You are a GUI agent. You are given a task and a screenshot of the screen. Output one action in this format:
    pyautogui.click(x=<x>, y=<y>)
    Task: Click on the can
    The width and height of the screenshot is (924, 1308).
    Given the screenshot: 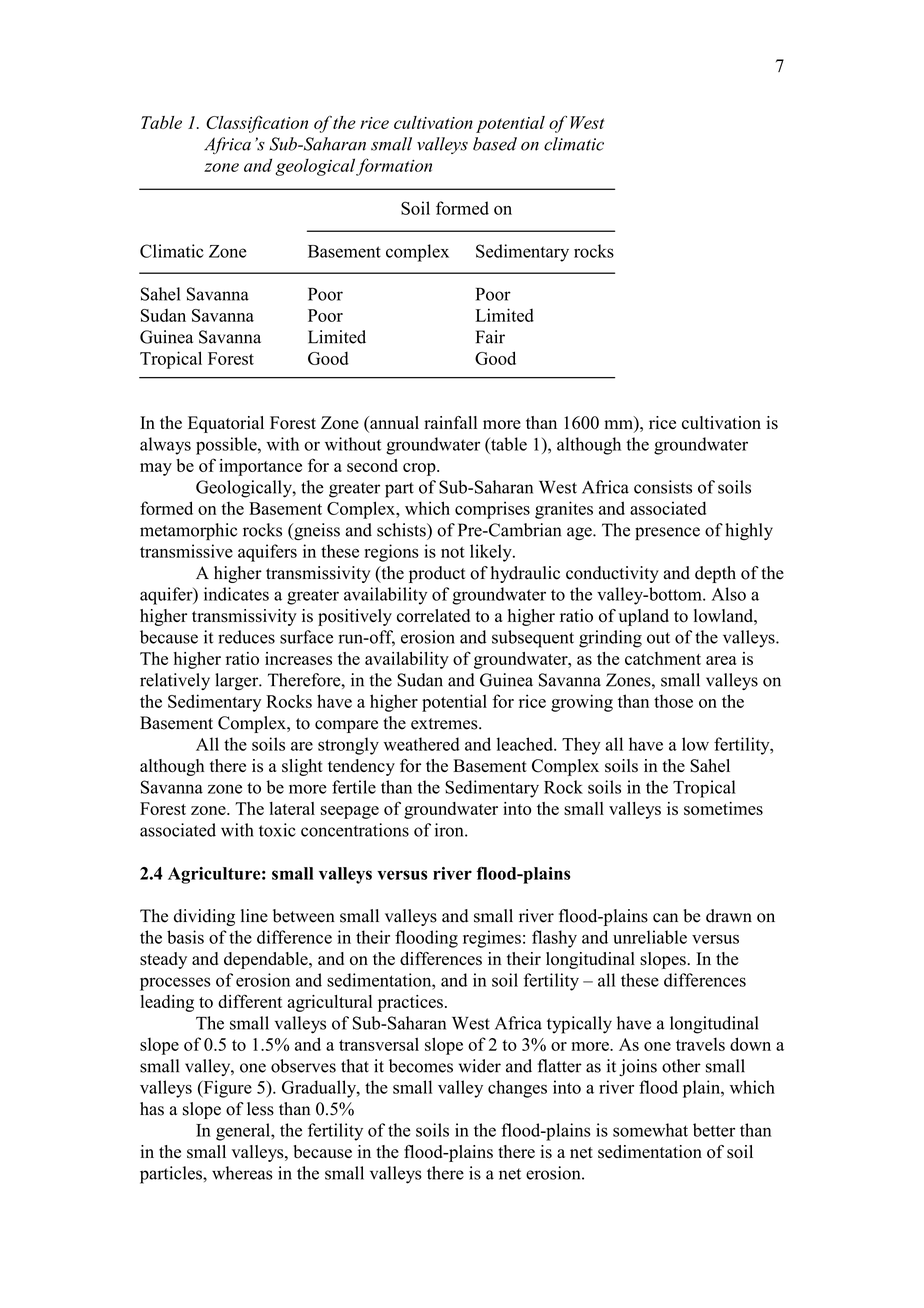 What is the action you would take?
    pyautogui.click(x=665, y=918)
